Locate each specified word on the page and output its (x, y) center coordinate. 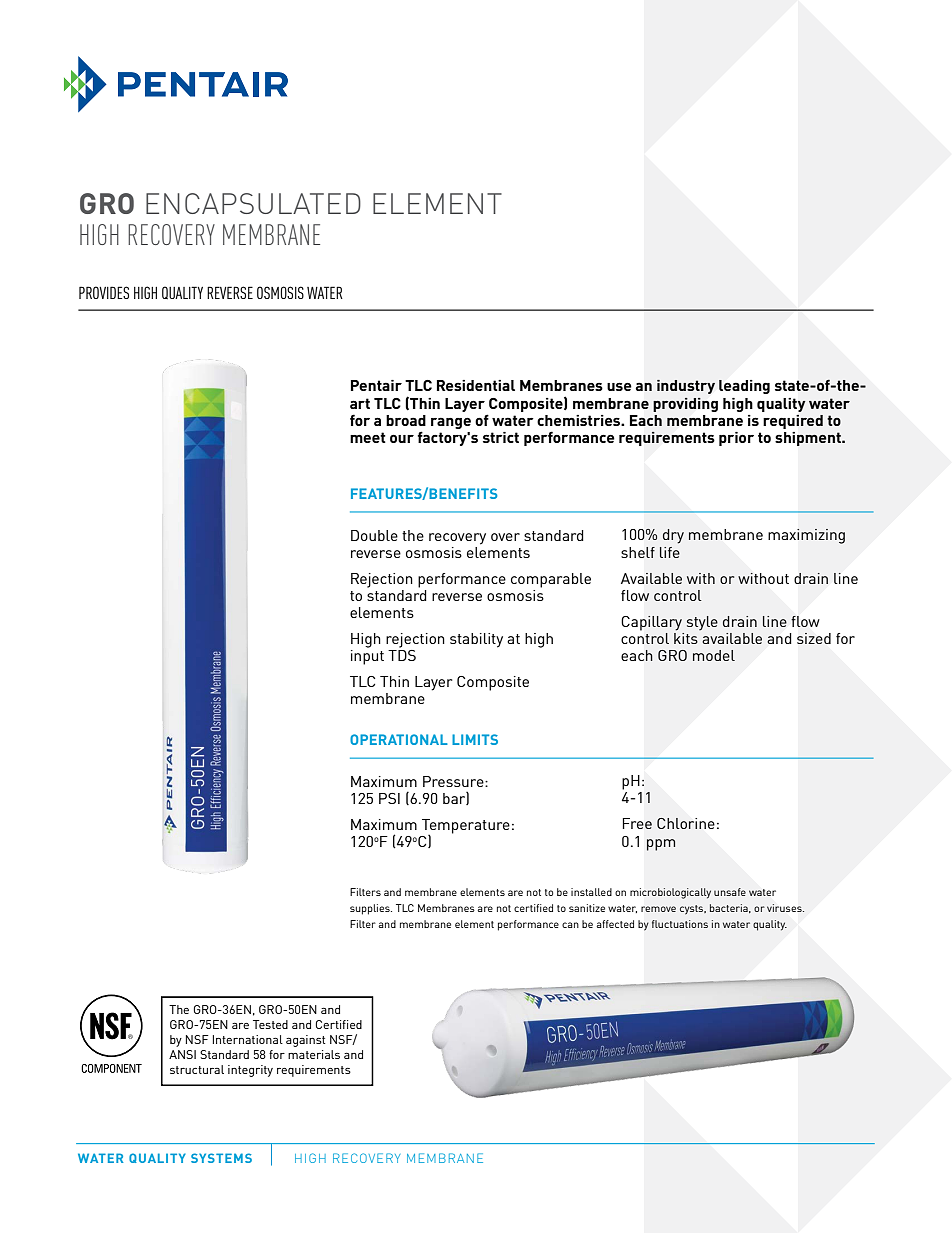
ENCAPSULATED (253, 203)
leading (744, 387)
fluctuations (680, 924)
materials (314, 1054)
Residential (476, 385)
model (714, 655)
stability (476, 640)
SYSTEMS (221, 1158)
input (367, 657)
